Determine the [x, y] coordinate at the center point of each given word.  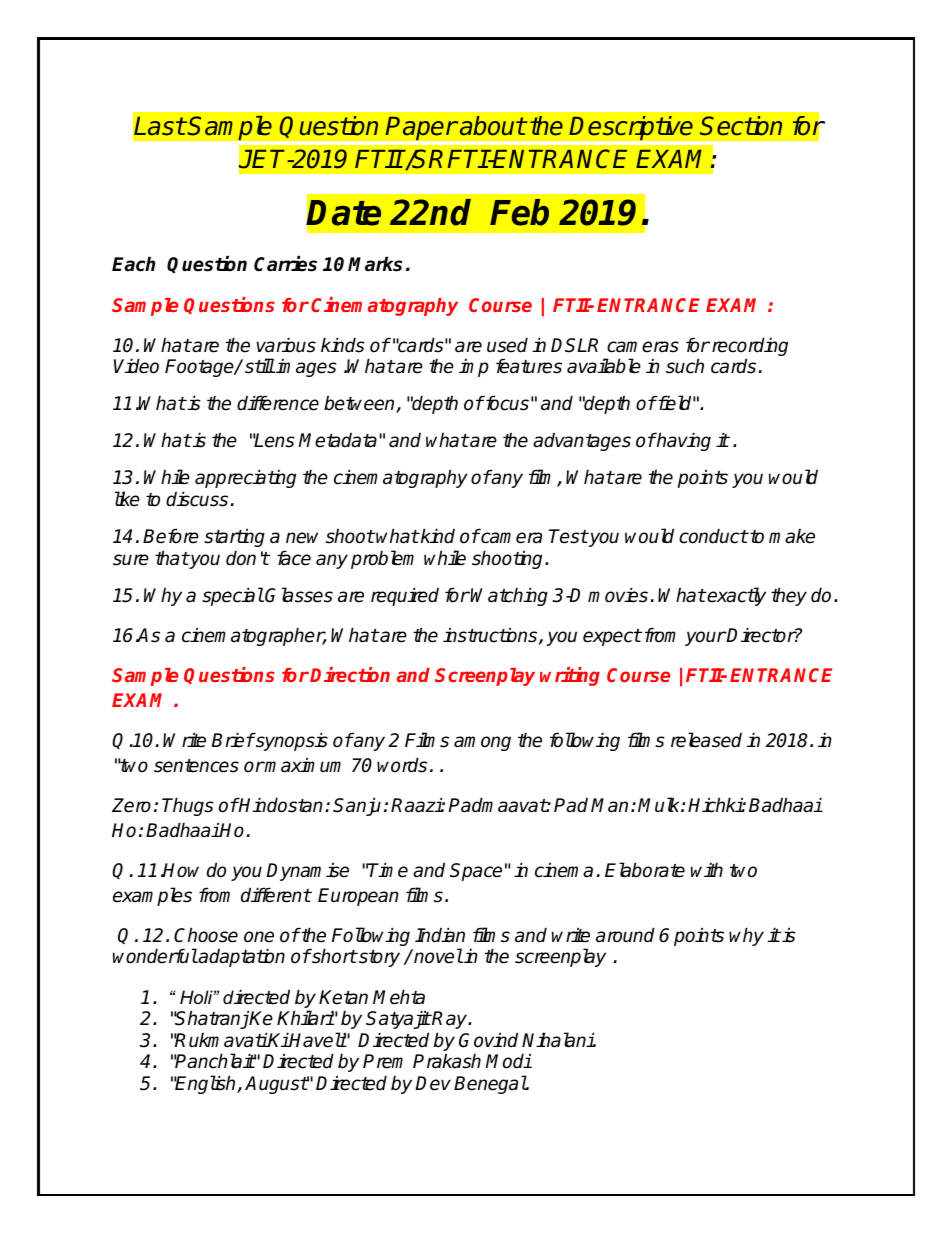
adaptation [241, 957]
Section [741, 126]
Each [133, 264]
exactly [736, 596]
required [405, 596]
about [493, 126]
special [233, 596]
